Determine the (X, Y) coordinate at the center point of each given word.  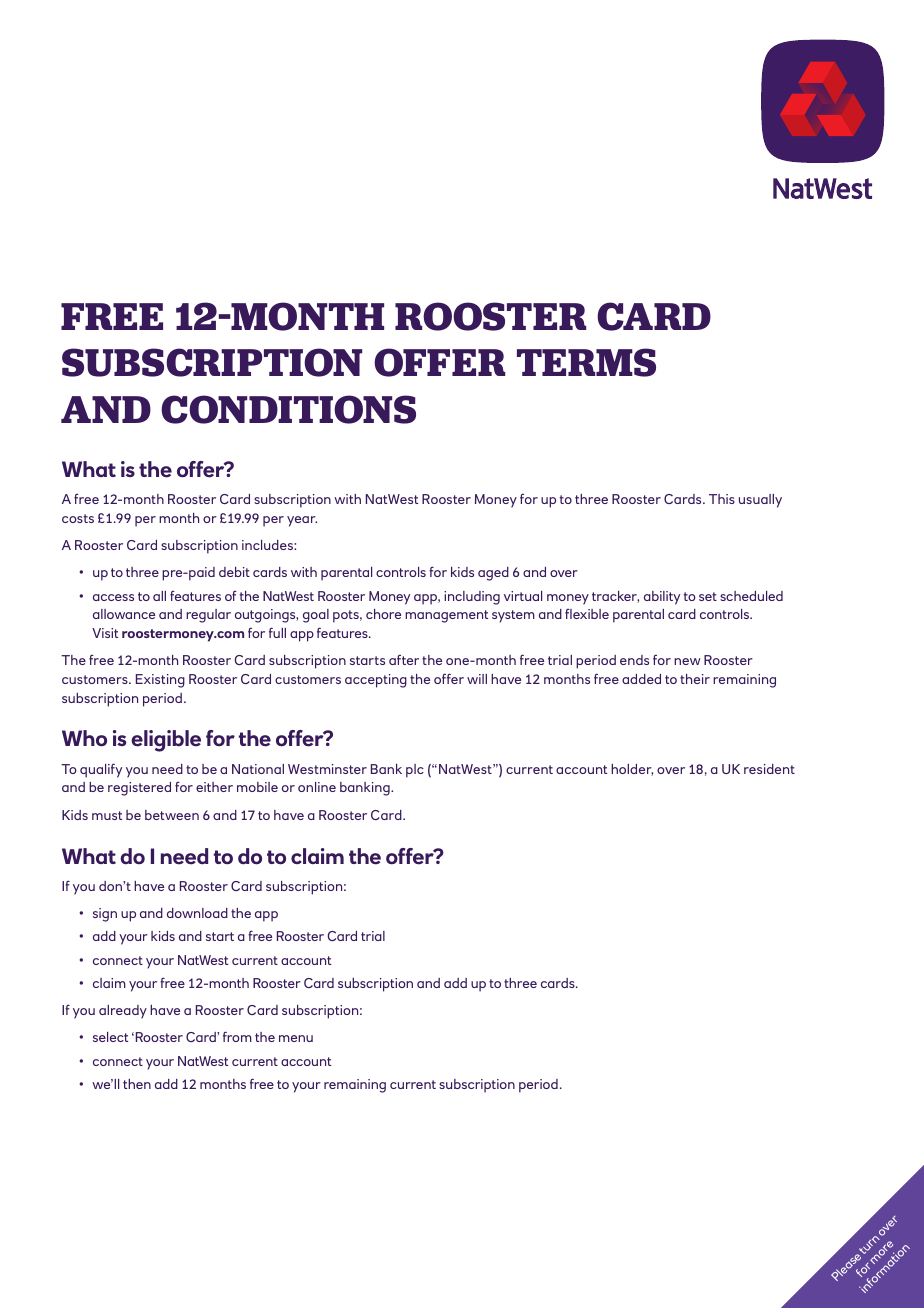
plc (415, 771)
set (708, 596)
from (237, 1036)
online (317, 787)
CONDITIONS (288, 409)
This (722, 499)
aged (493, 574)
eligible (166, 741)
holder (632, 770)
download (197, 913)
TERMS (586, 362)
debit (234, 572)
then (137, 1084)
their (695, 679)
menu (296, 1038)
